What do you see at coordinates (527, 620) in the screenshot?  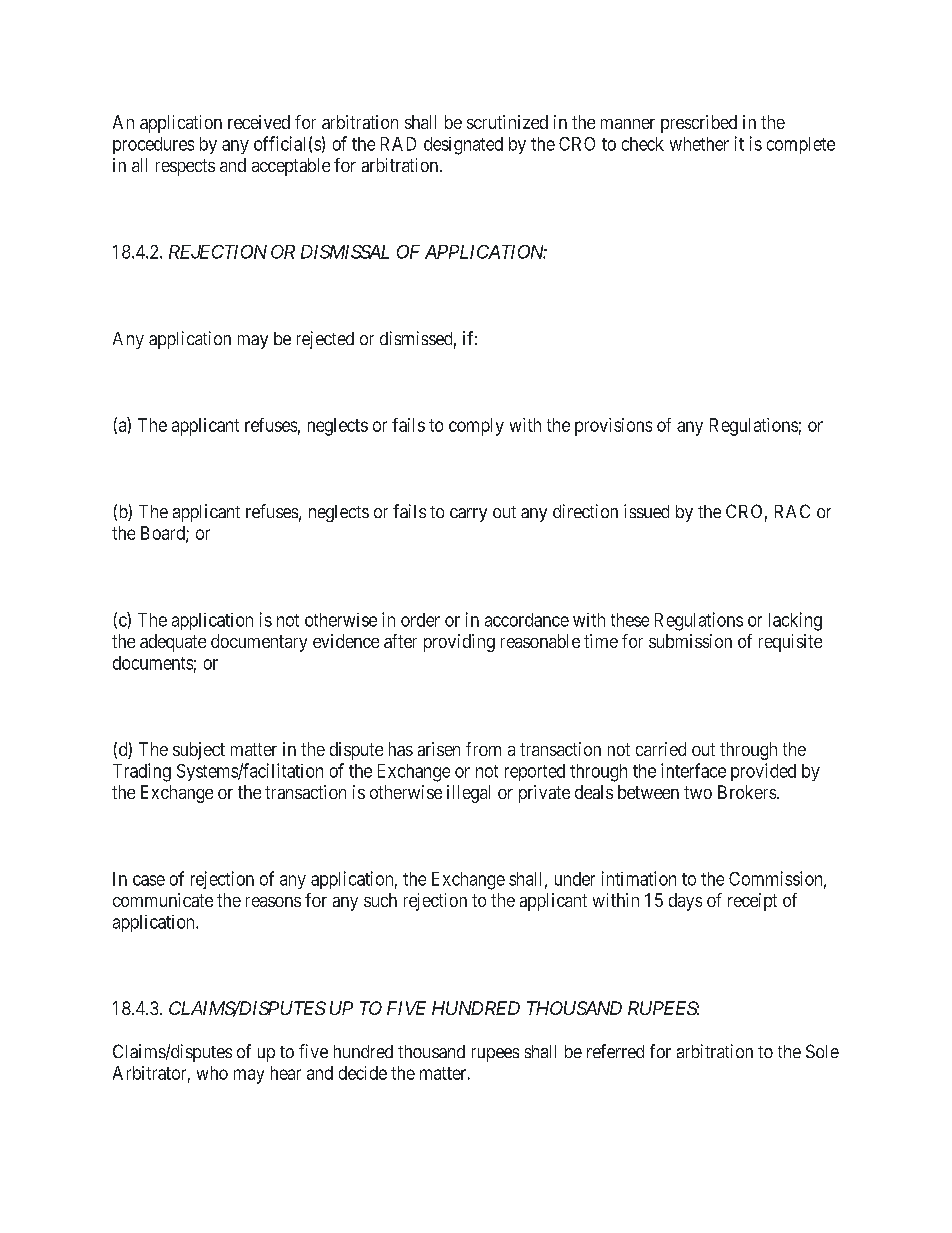 I see `accordance` at bounding box center [527, 620].
